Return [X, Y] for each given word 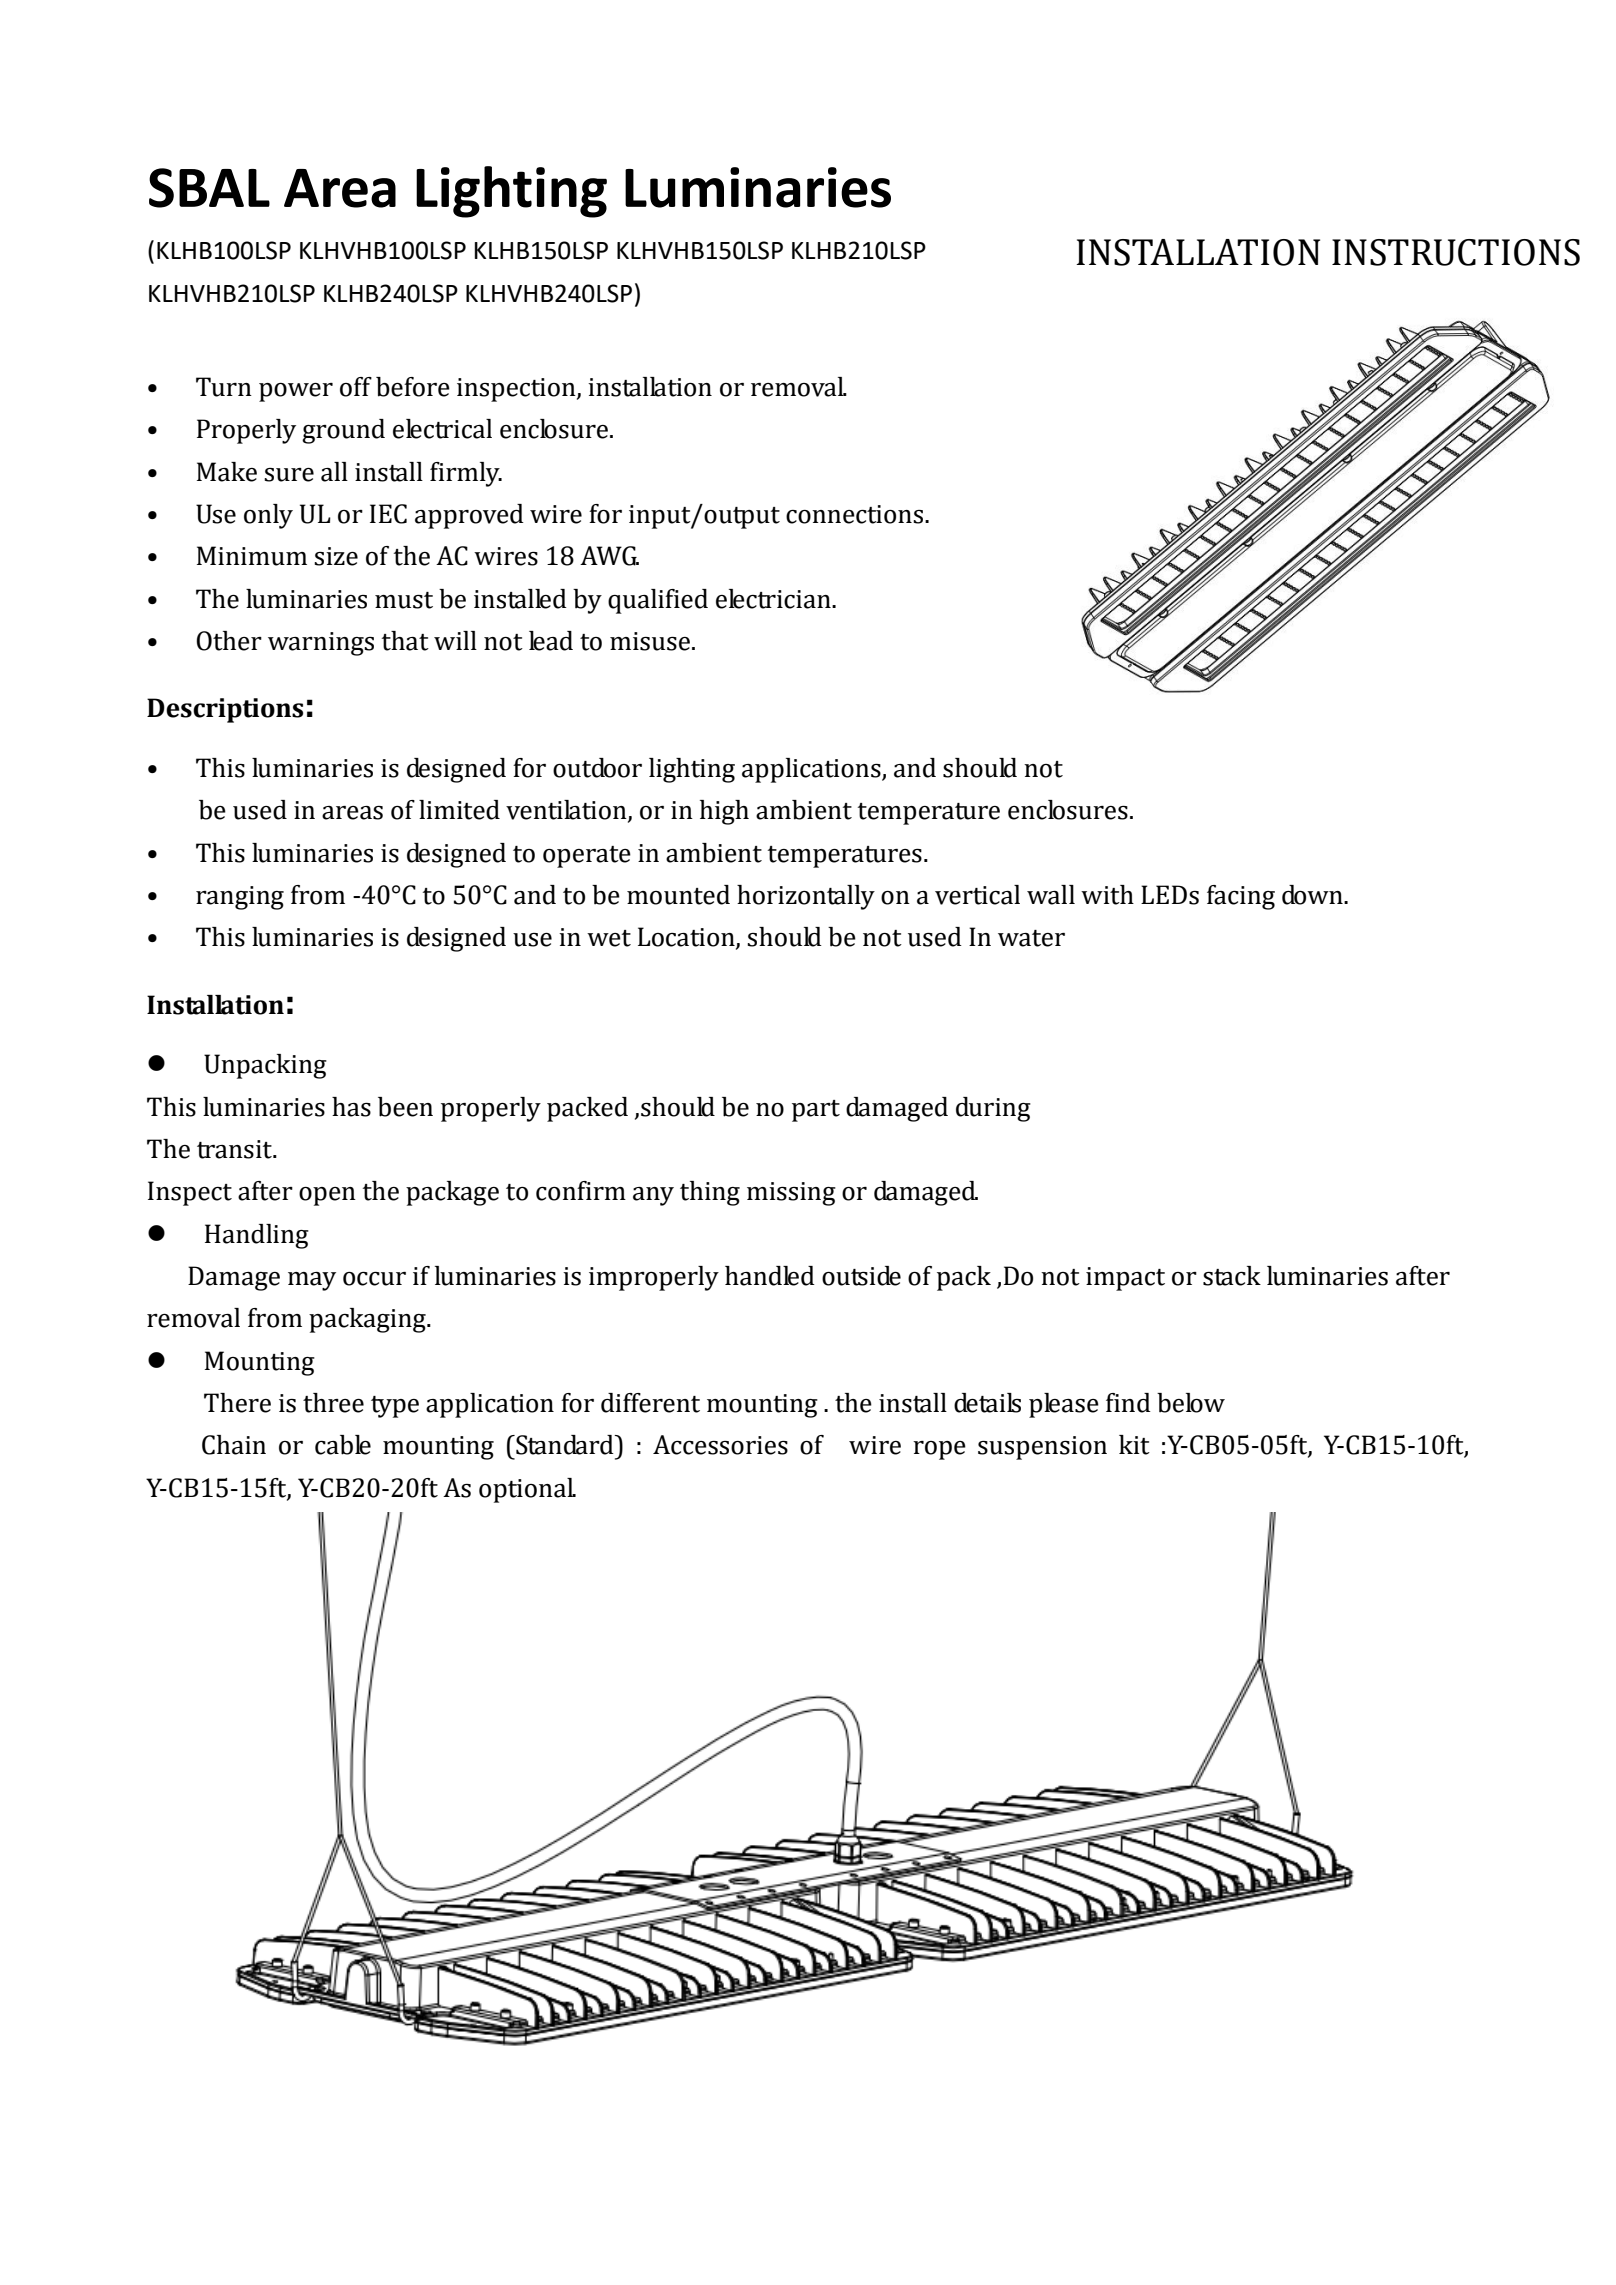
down [1313, 895]
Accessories [720, 1445]
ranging [240, 898]
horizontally [806, 897]
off [356, 387]
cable [343, 1445]
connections [856, 514]
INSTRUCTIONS [1456, 252]
